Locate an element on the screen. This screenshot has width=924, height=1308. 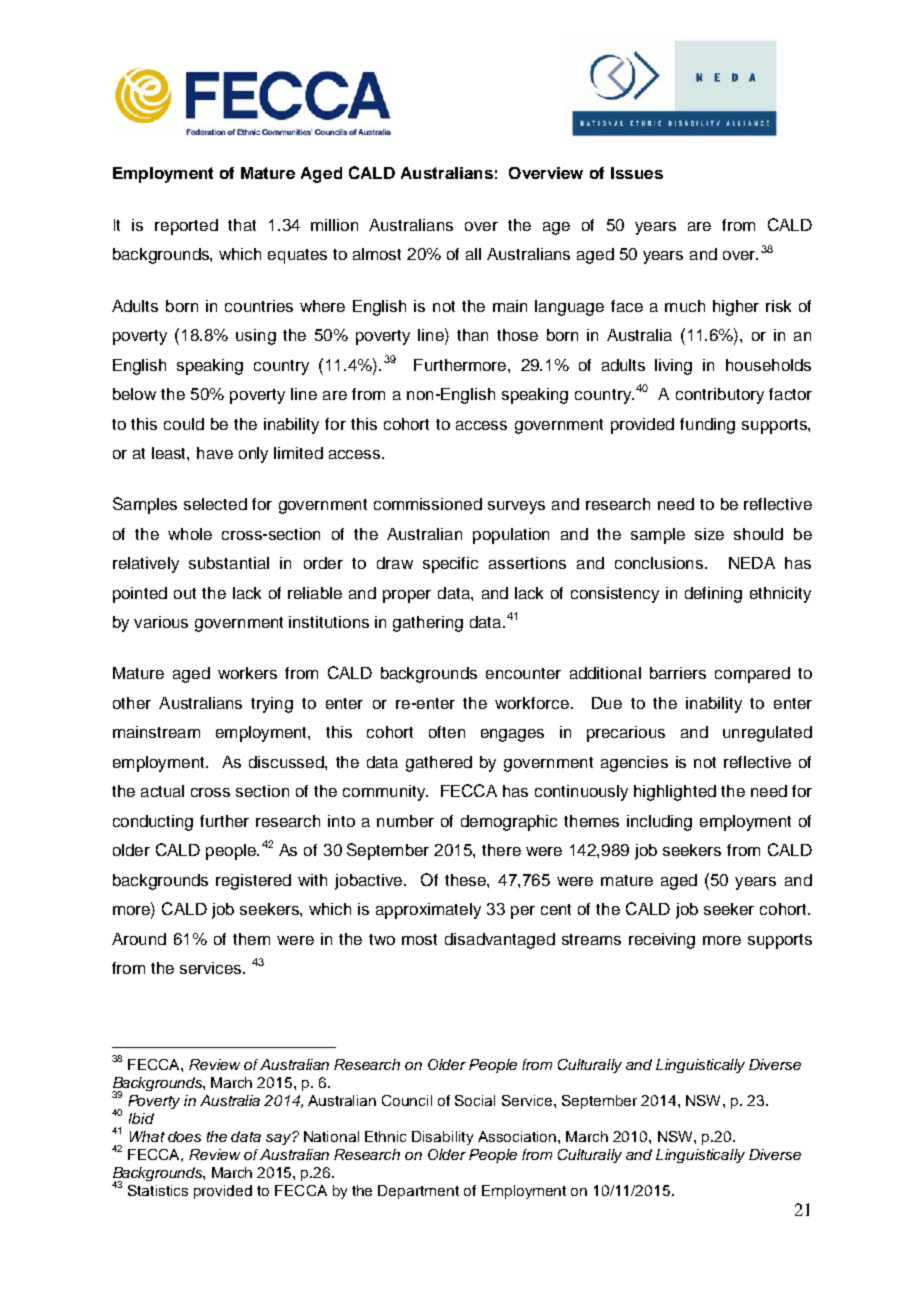
Issues is located at coordinates (637, 173).
